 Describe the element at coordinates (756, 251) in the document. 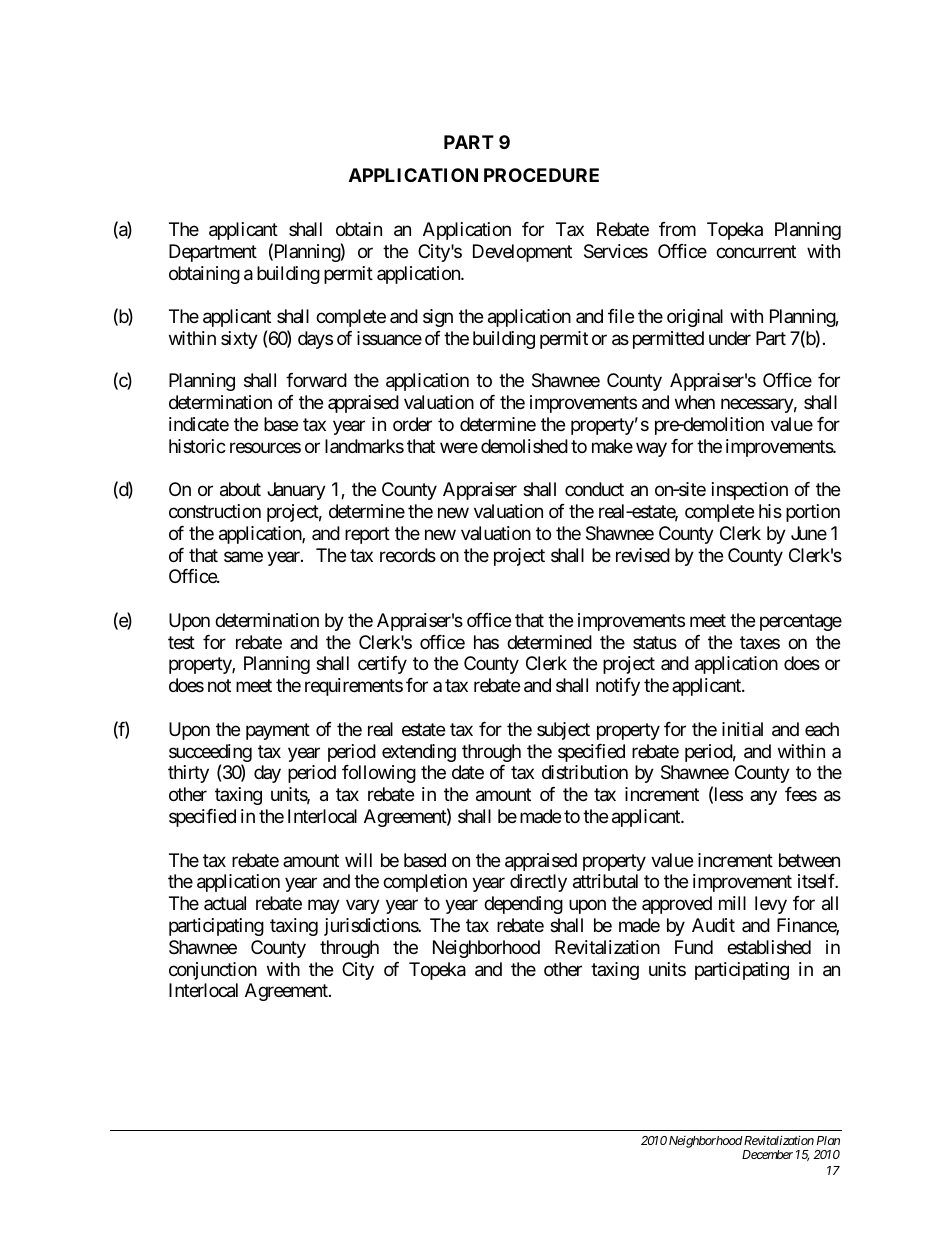

I see `concurrent` at that location.
